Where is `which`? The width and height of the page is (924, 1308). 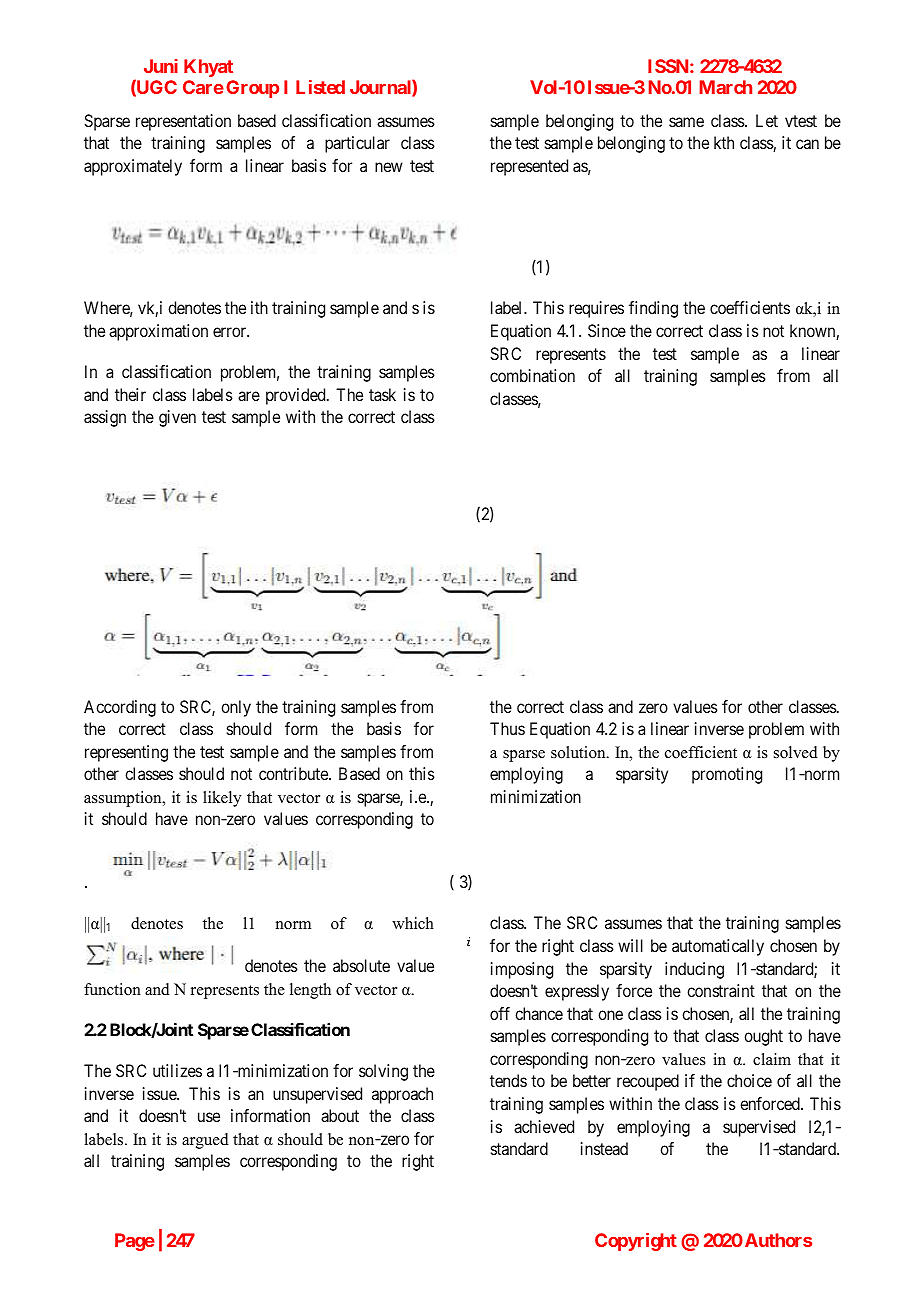 which is located at coordinates (413, 923).
